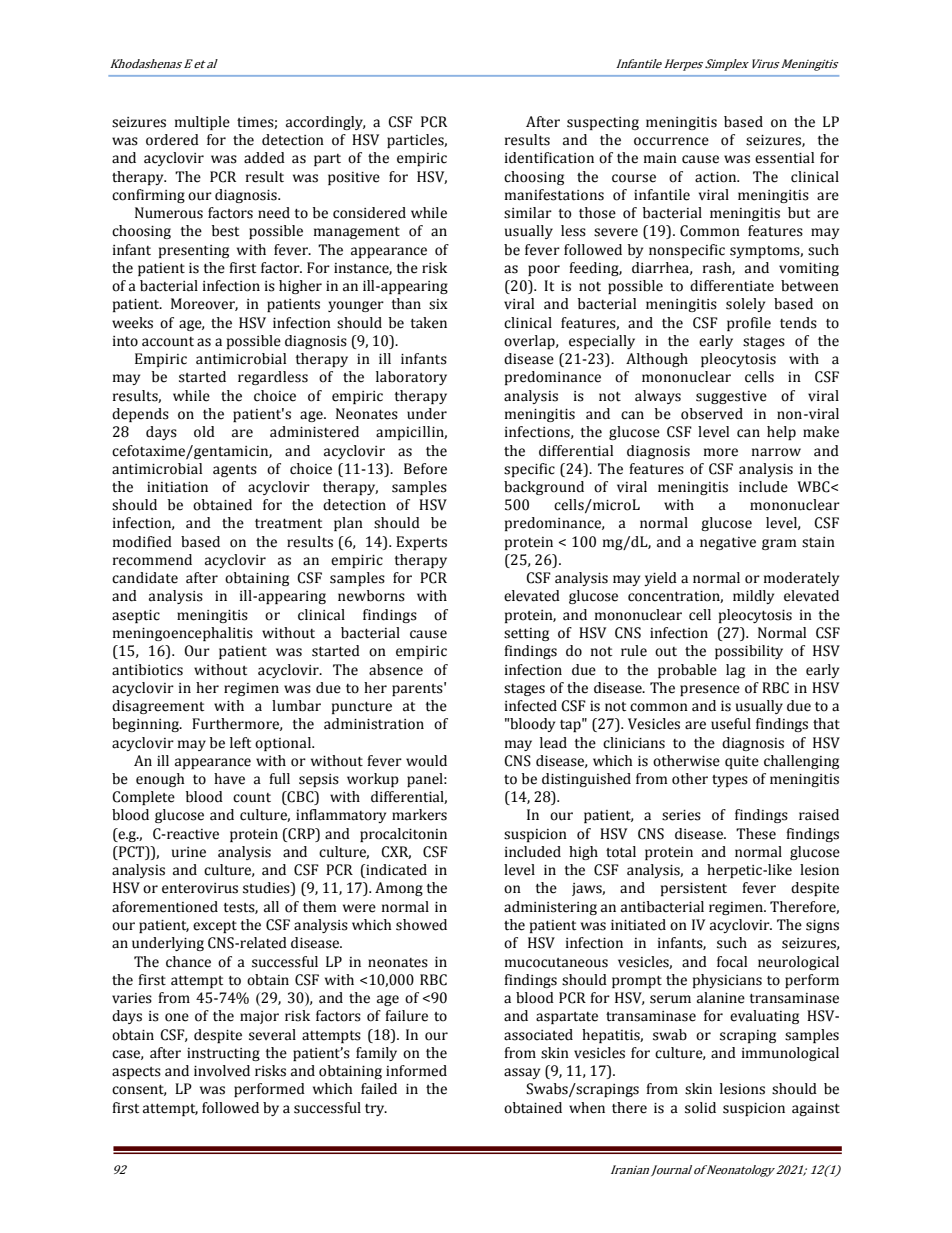  Describe the element at coordinates (694, 889) in the screenshot. I see `persistent` at that location.
